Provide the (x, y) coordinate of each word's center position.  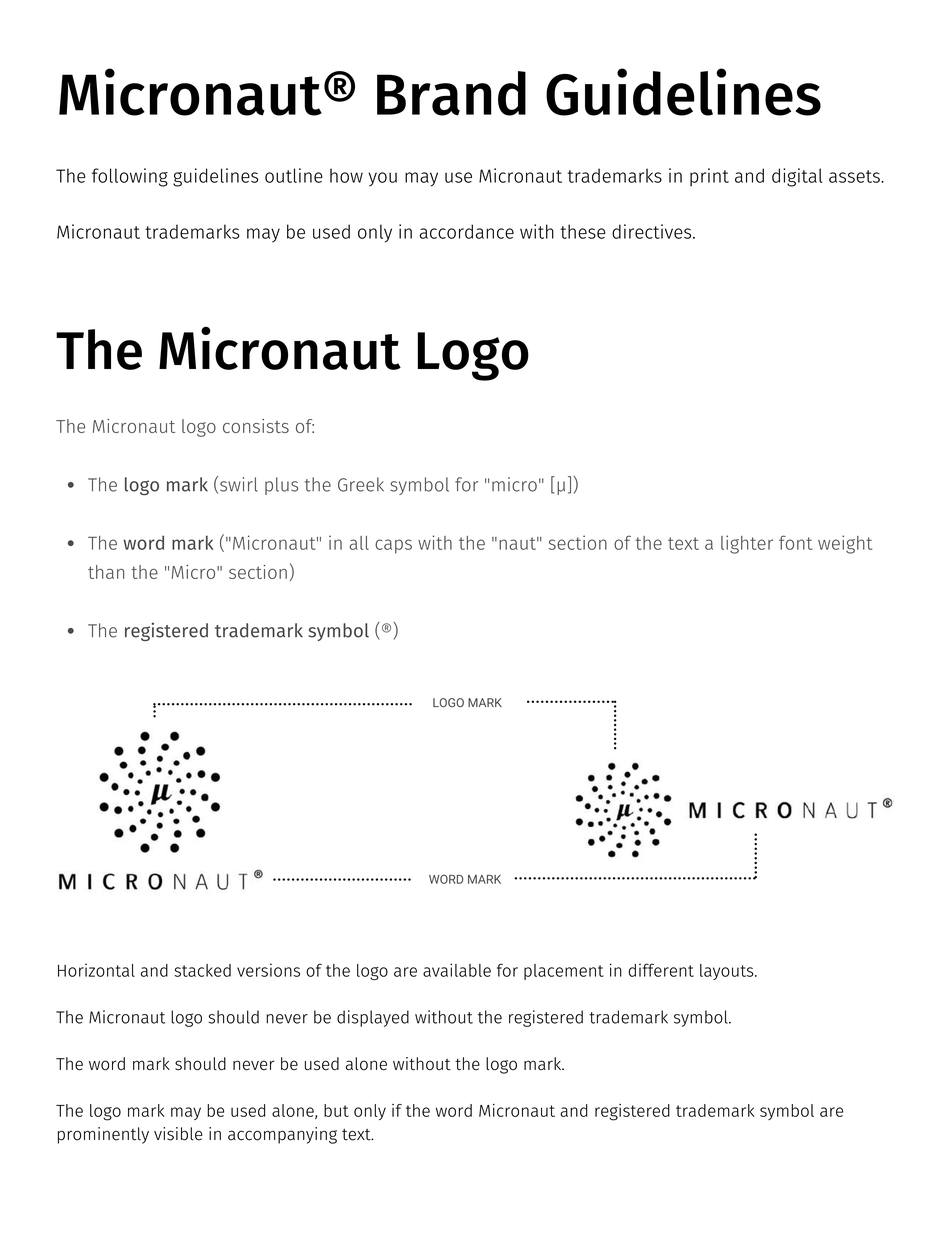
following (130, 177)
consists (256, 426)
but (336, 1110)
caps (393, 546)
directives (653, 231)
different (661, 970)
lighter (747, 544)
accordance (467, 231)
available (457, 970)
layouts (728, 972)
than (106, 572)
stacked (202, 970)
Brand (451, 93)
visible (178, 1134)
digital (797, 177)
